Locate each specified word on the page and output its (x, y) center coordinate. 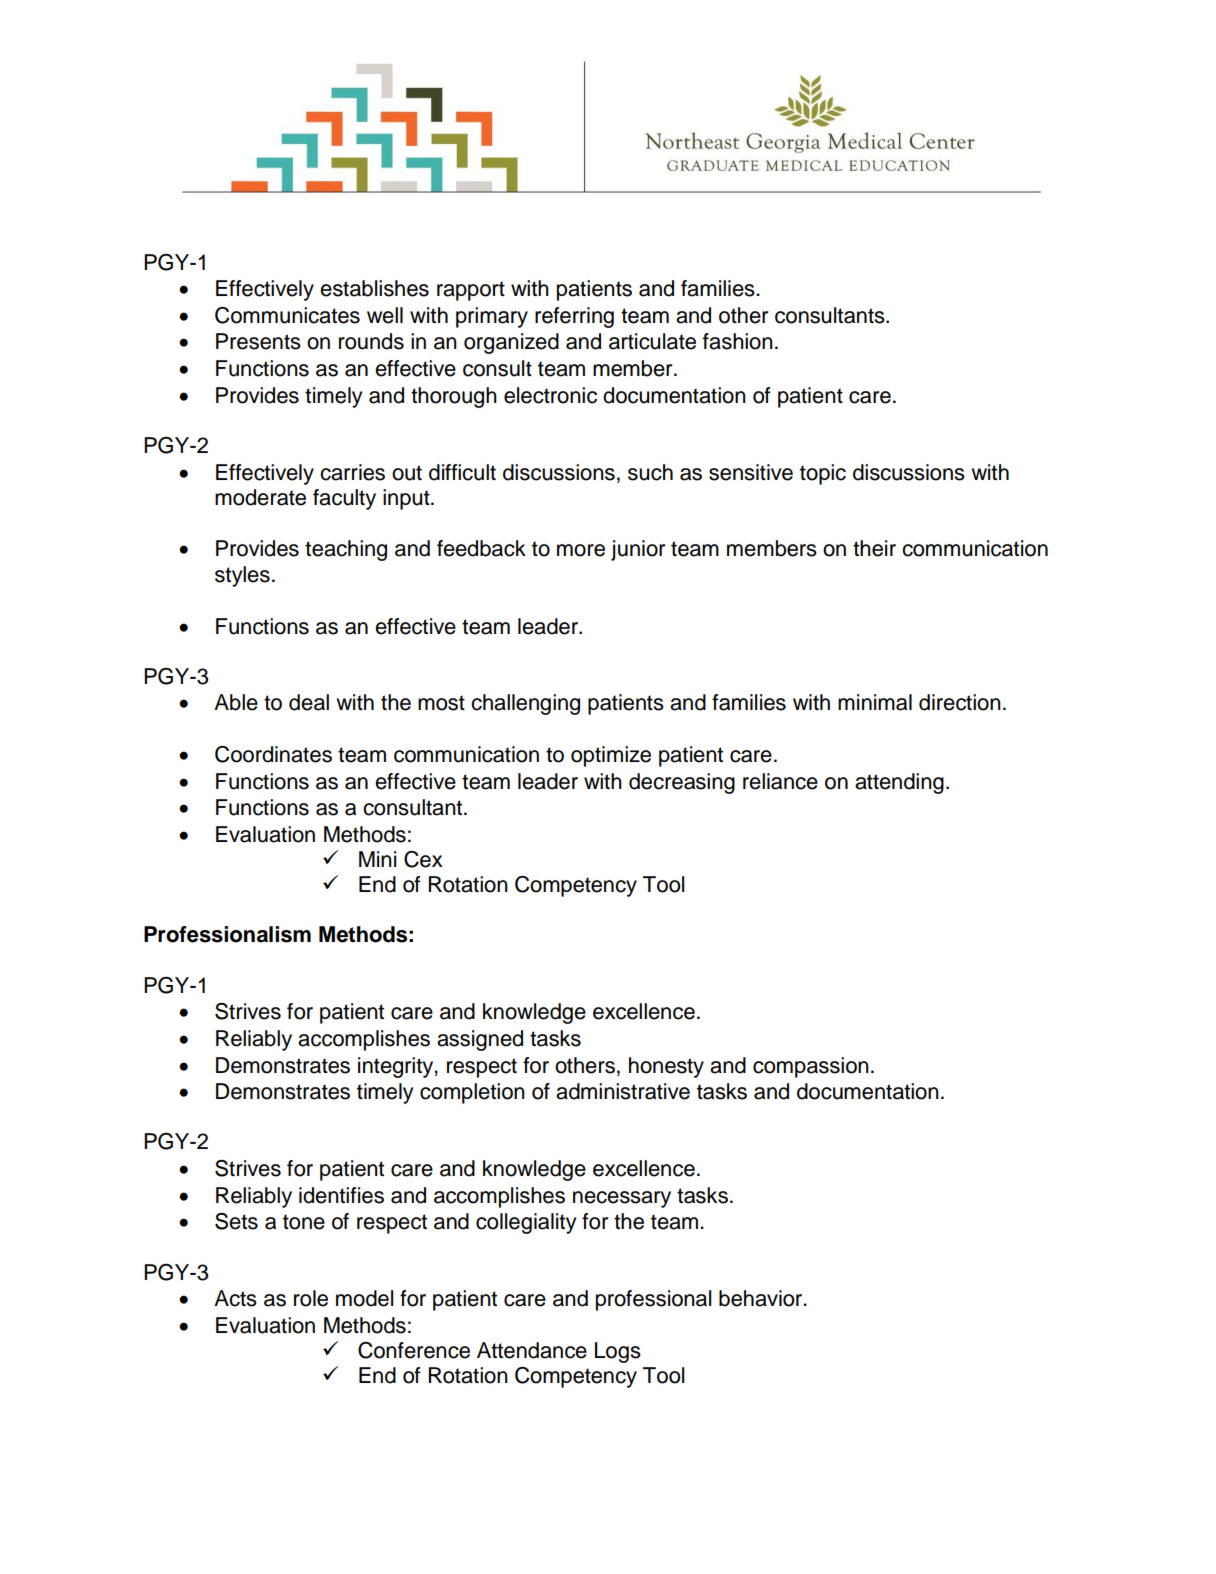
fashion (738, 341)
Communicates (287, 315)
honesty (666, 1067)
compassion (811, 1067)
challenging (525, 704)
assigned (480, 1040)
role (311, 1298)
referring (574, 317)
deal (309, 702)
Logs (618, 1352)
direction (960, 702)
